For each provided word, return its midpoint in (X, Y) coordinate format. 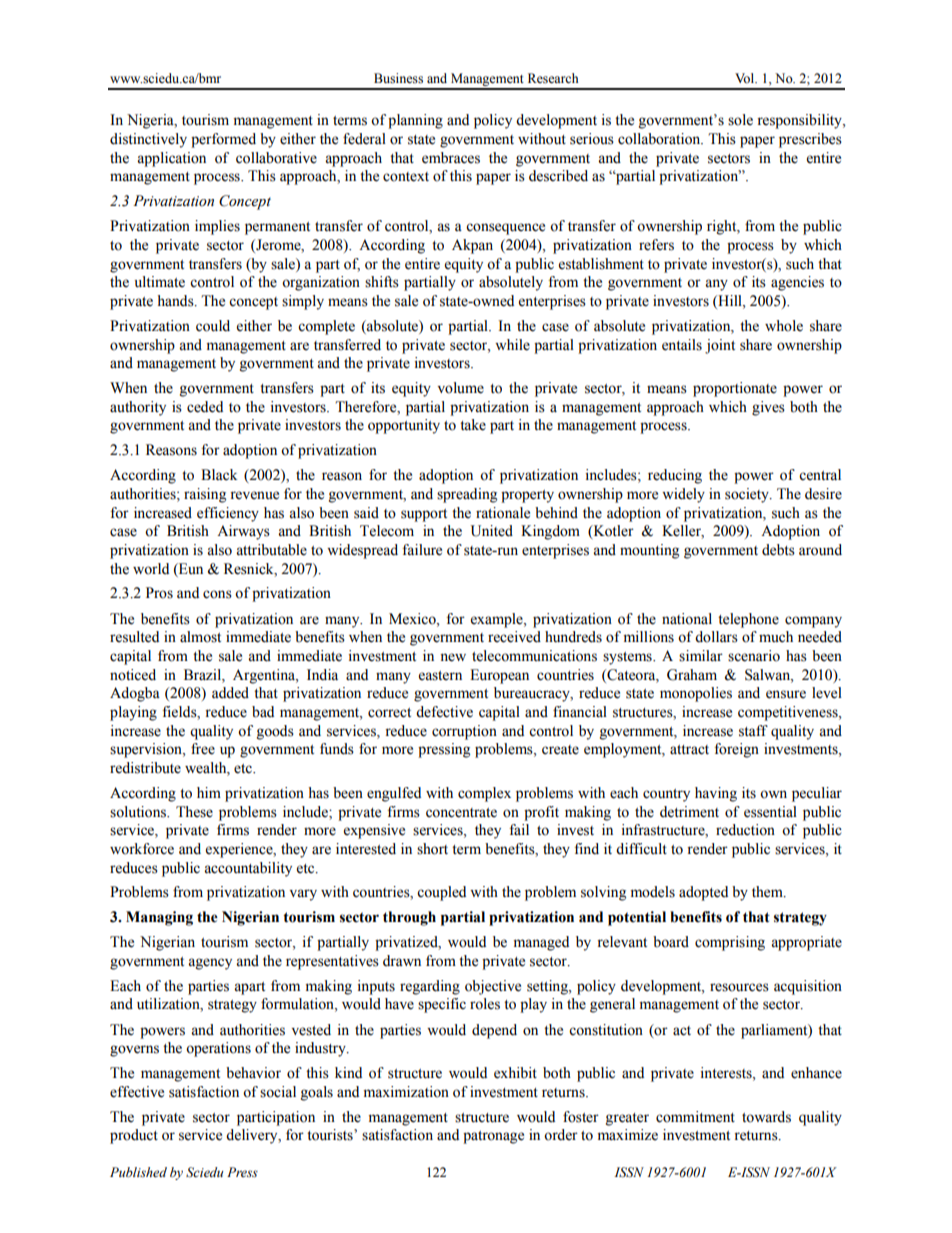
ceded (205, 407)
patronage (493, 1137)
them (768, 892)
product (134, 1136)
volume (461, 388)
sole (740, 120)
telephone (748, 620)
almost (200, 637)
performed (223, 140)
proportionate (735, 389)
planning (415, 121)
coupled (441, 893)
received (514, 637)
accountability (248, 869)
